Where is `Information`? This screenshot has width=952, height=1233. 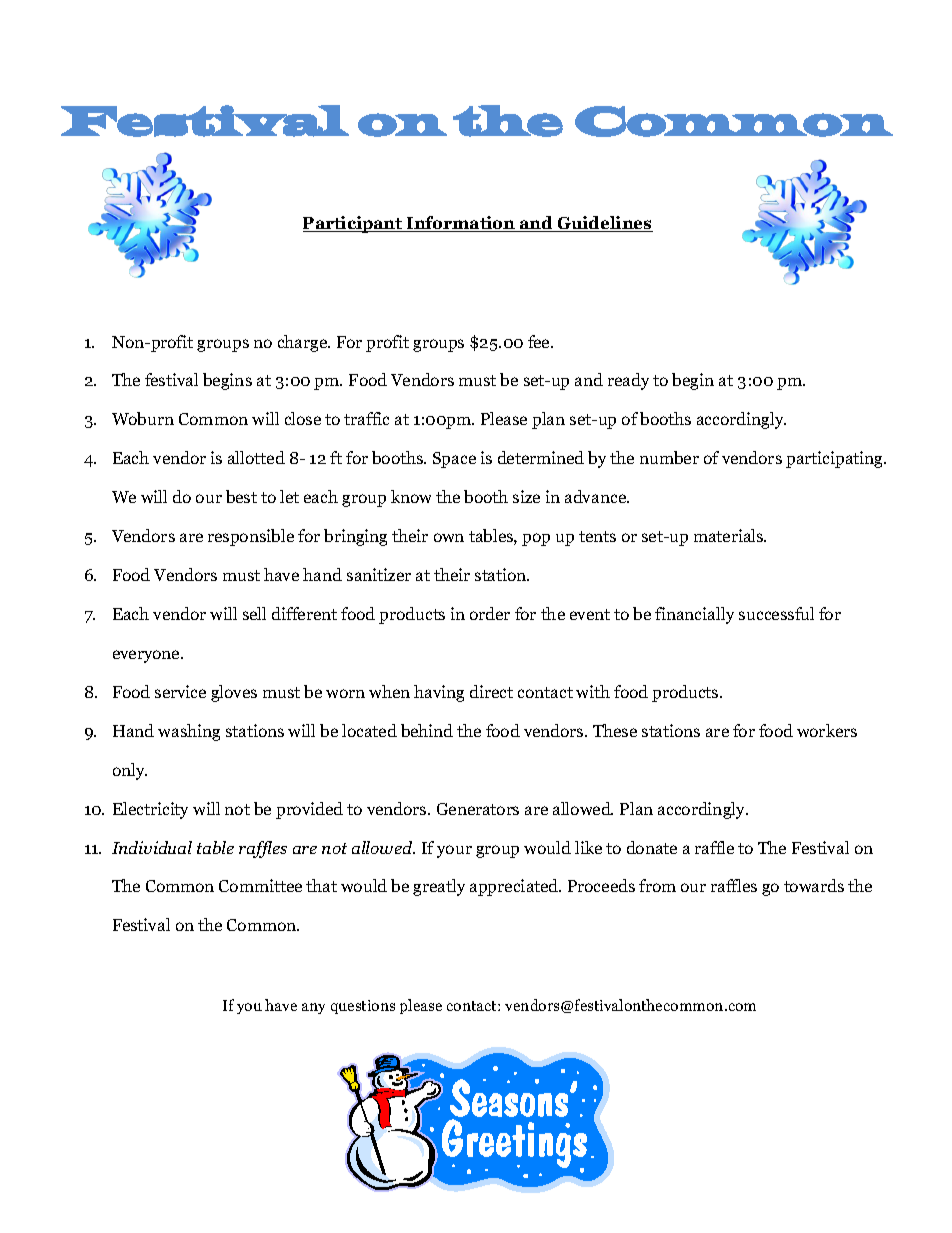
Information is located at coordinates (461, 224).
